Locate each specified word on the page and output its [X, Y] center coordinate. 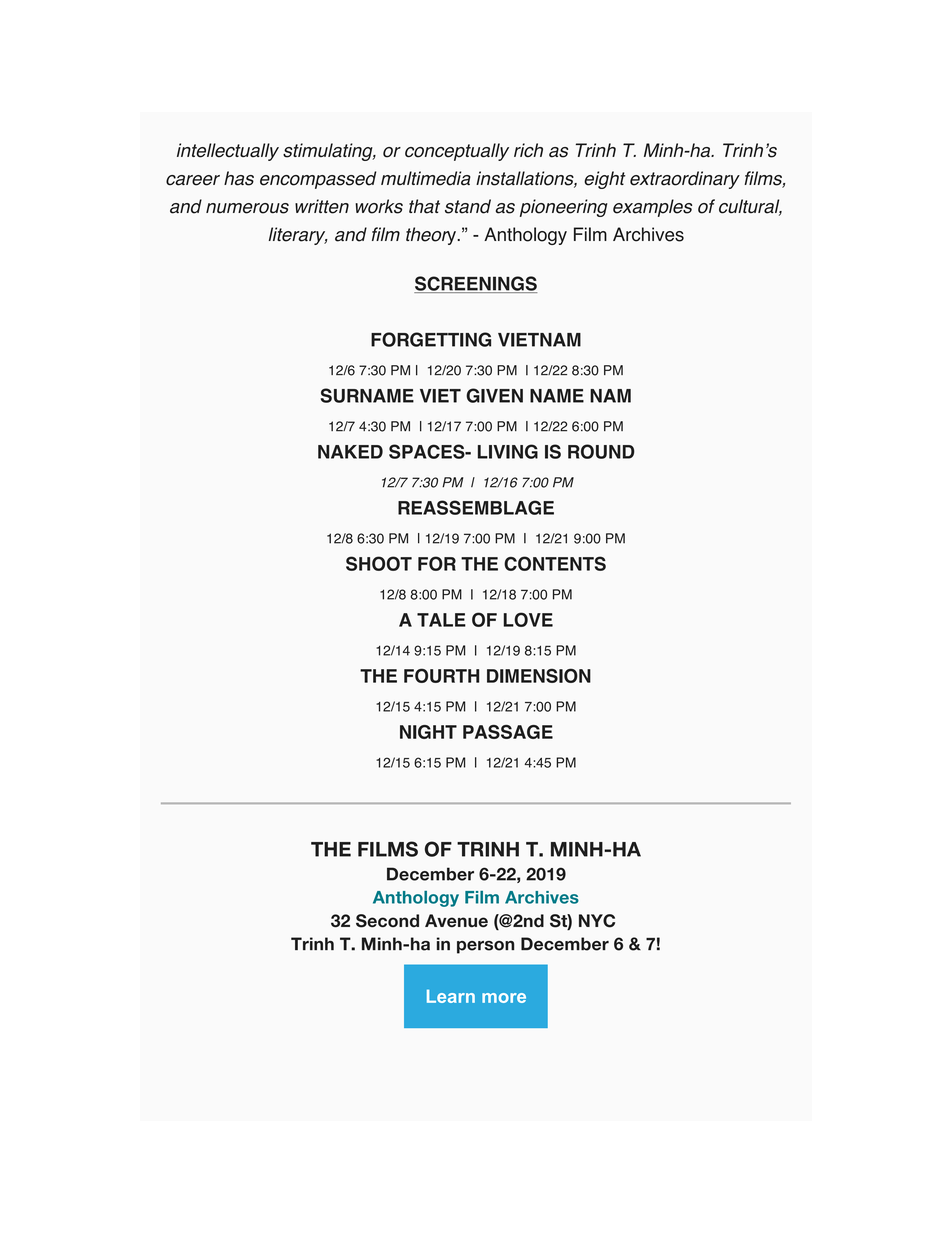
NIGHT [428, 732]
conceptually [457, 152]
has [239, 178]
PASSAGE [508, 732]
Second [387, 921]
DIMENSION [539, 675]
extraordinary [685, 180]
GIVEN [494, 395]
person [485, 947]
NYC [597, 921]
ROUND [601, 451]
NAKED [350, 452]
